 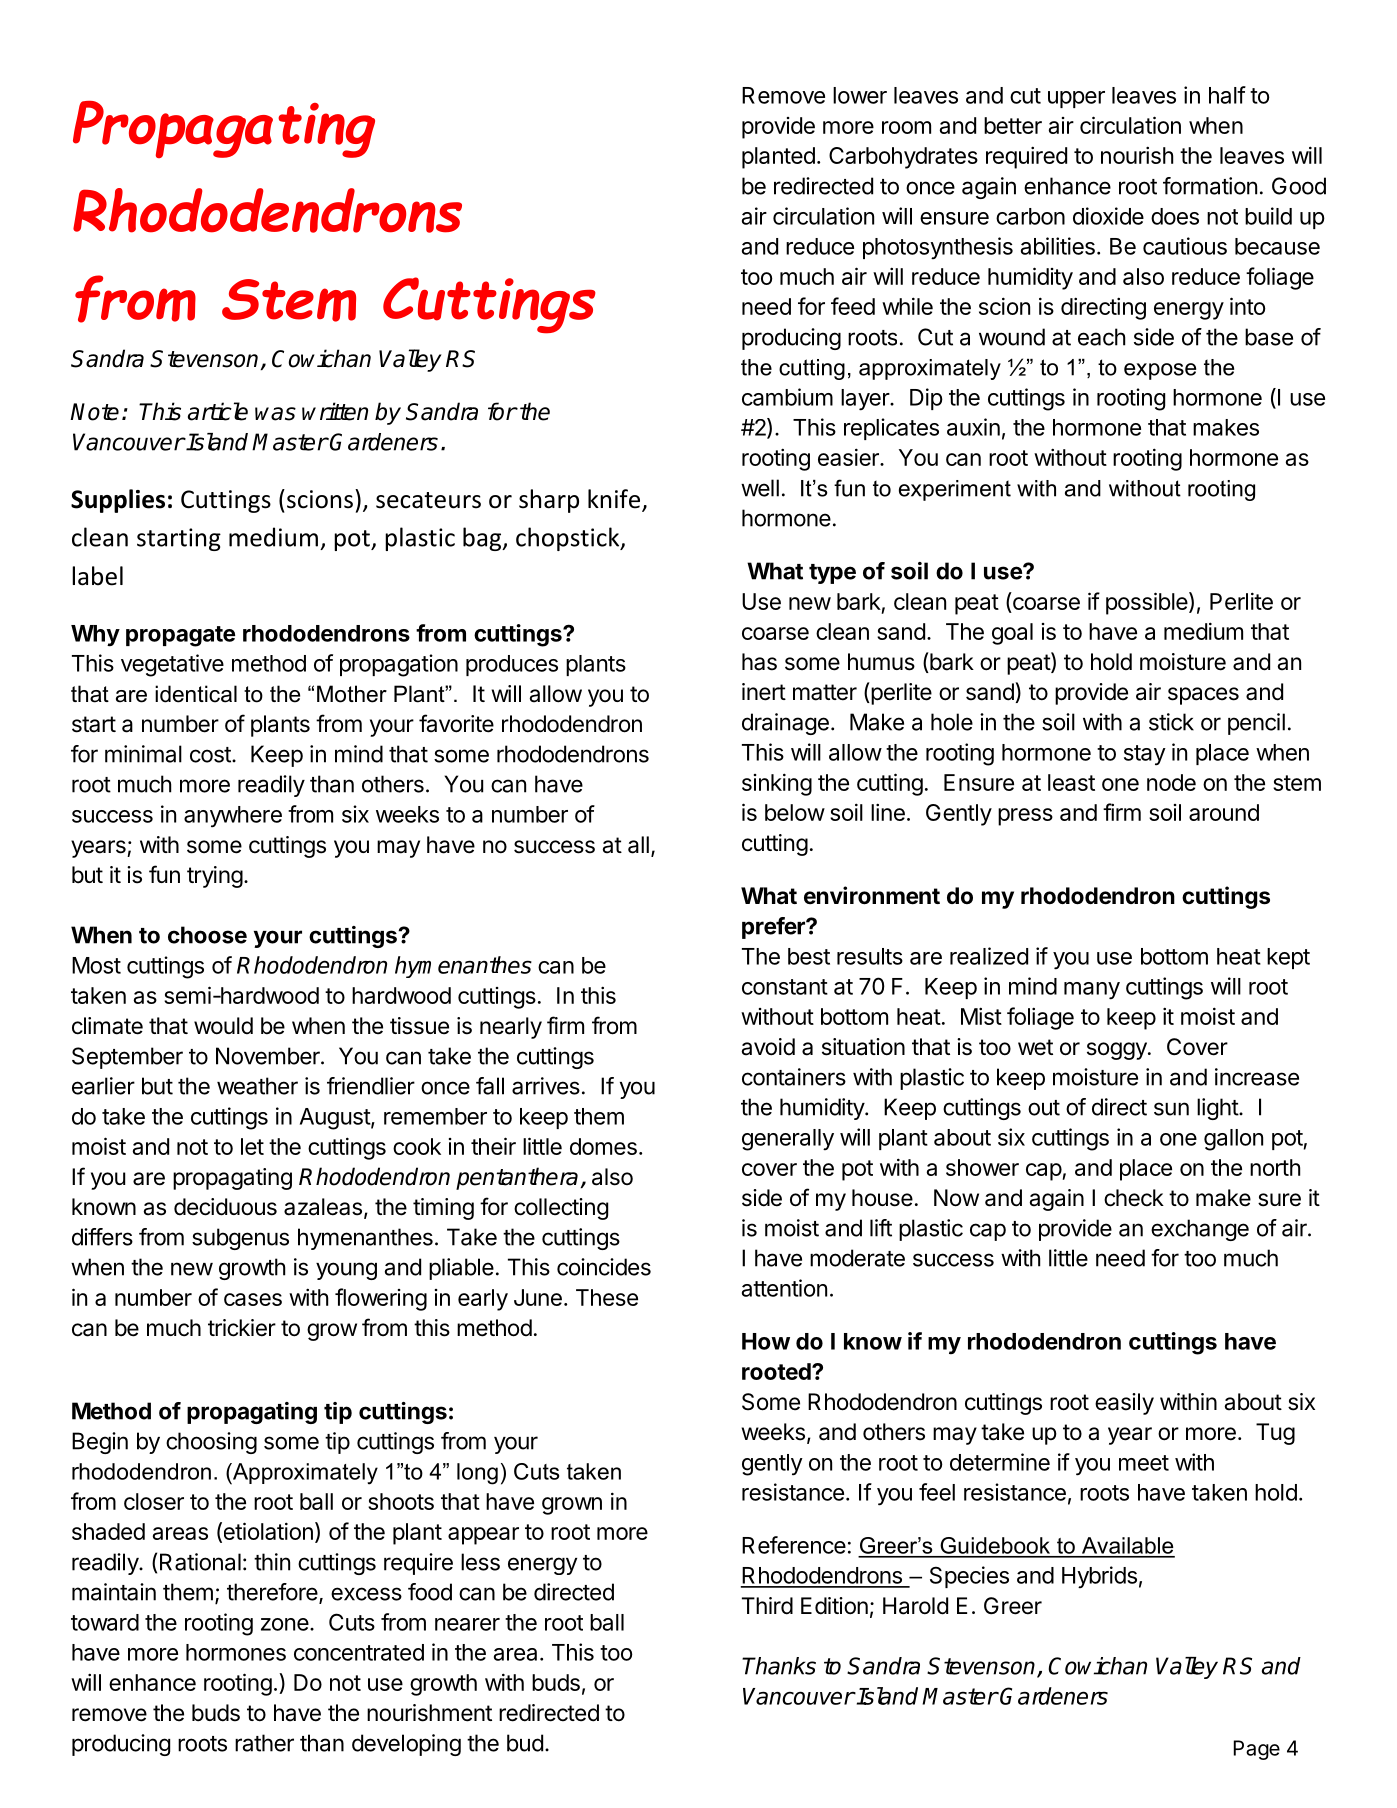 I want to click on Supplies, so click(x=118, y=501).
